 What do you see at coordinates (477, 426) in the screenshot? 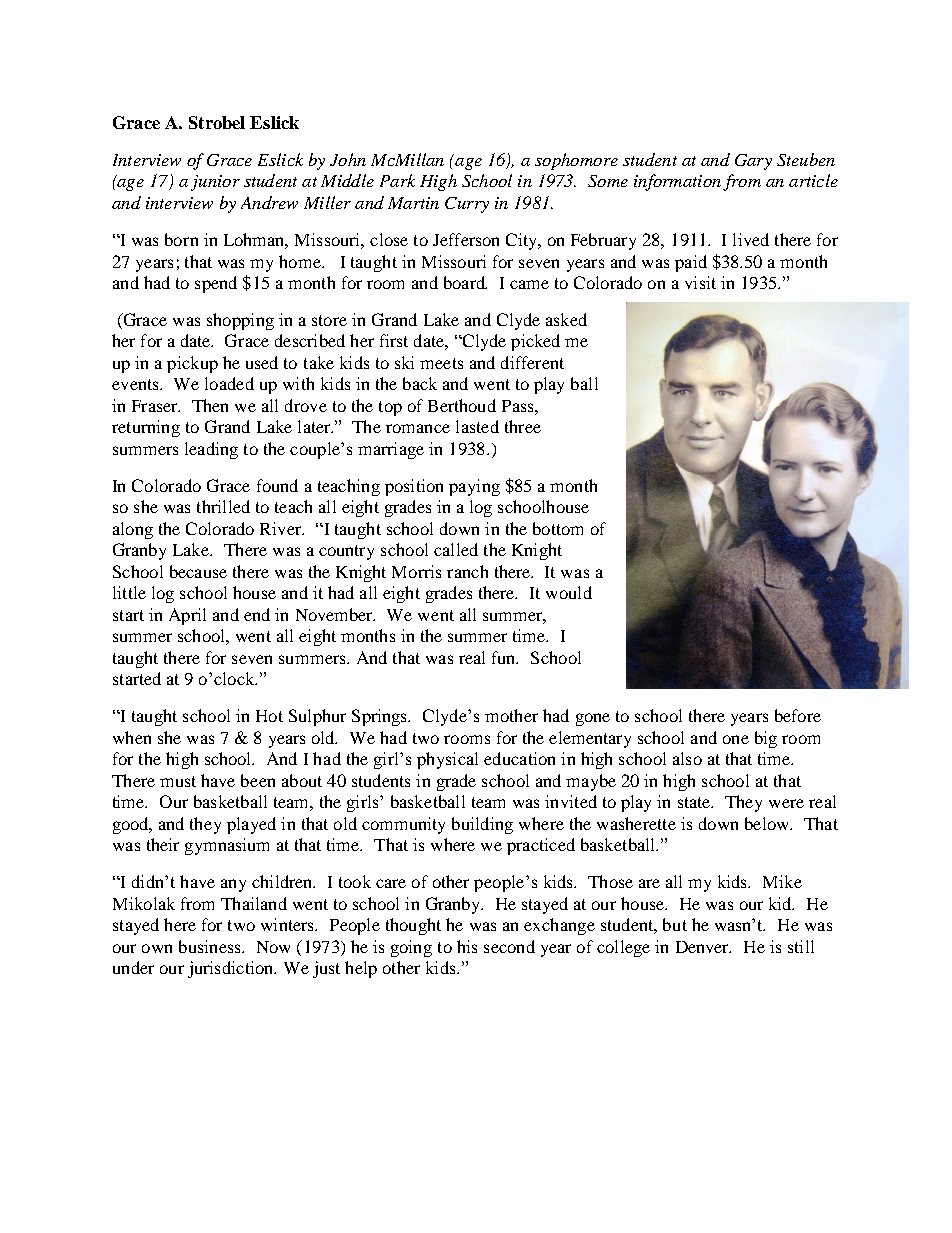
I see `lasted` at bounding box center [477, 426].
